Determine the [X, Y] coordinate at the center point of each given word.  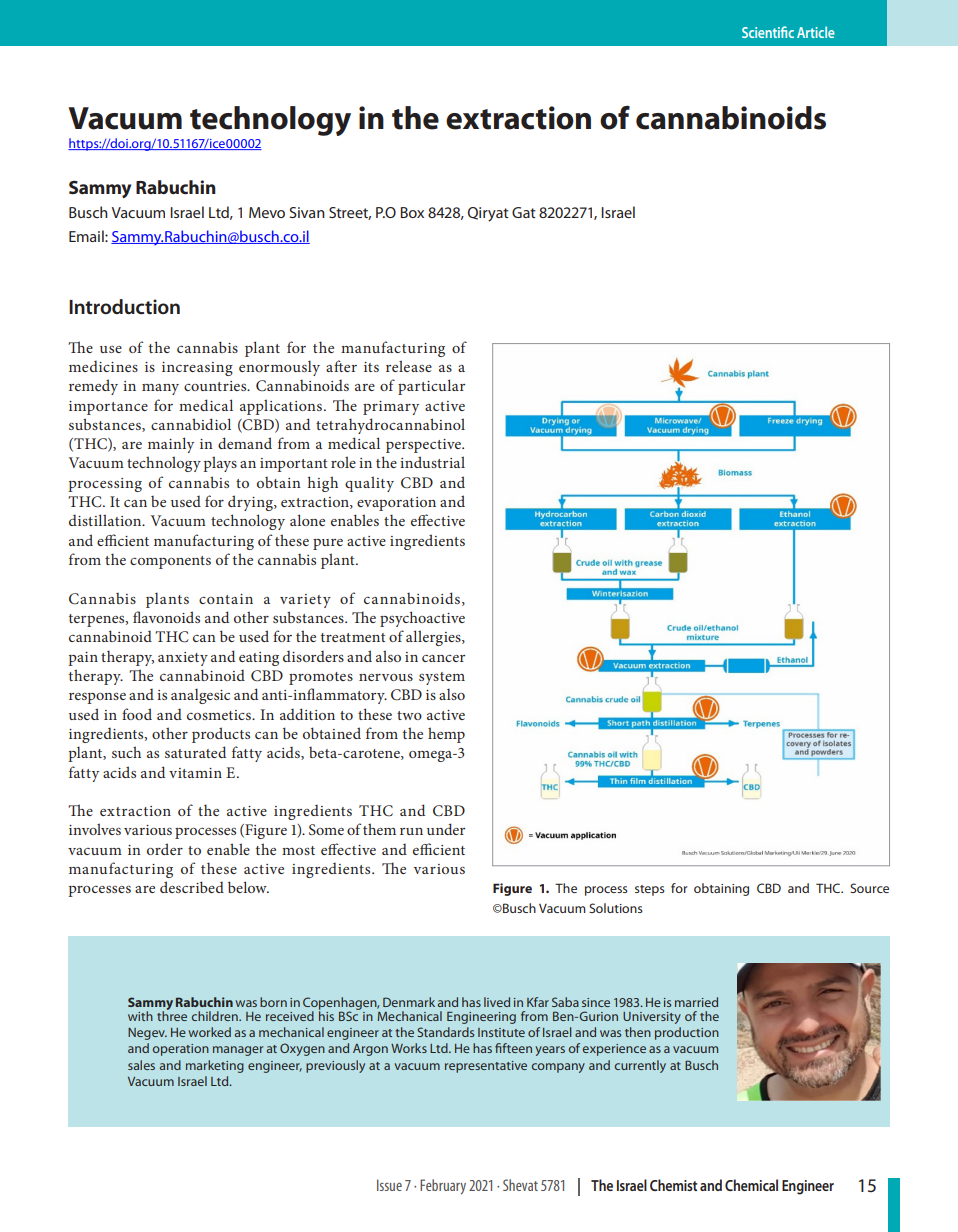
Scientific [768, 32]
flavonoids [166, 617]
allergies [434, 638]
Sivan [307, 212]
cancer [443, 658]
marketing [215, 1066]
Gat [524, 212]
